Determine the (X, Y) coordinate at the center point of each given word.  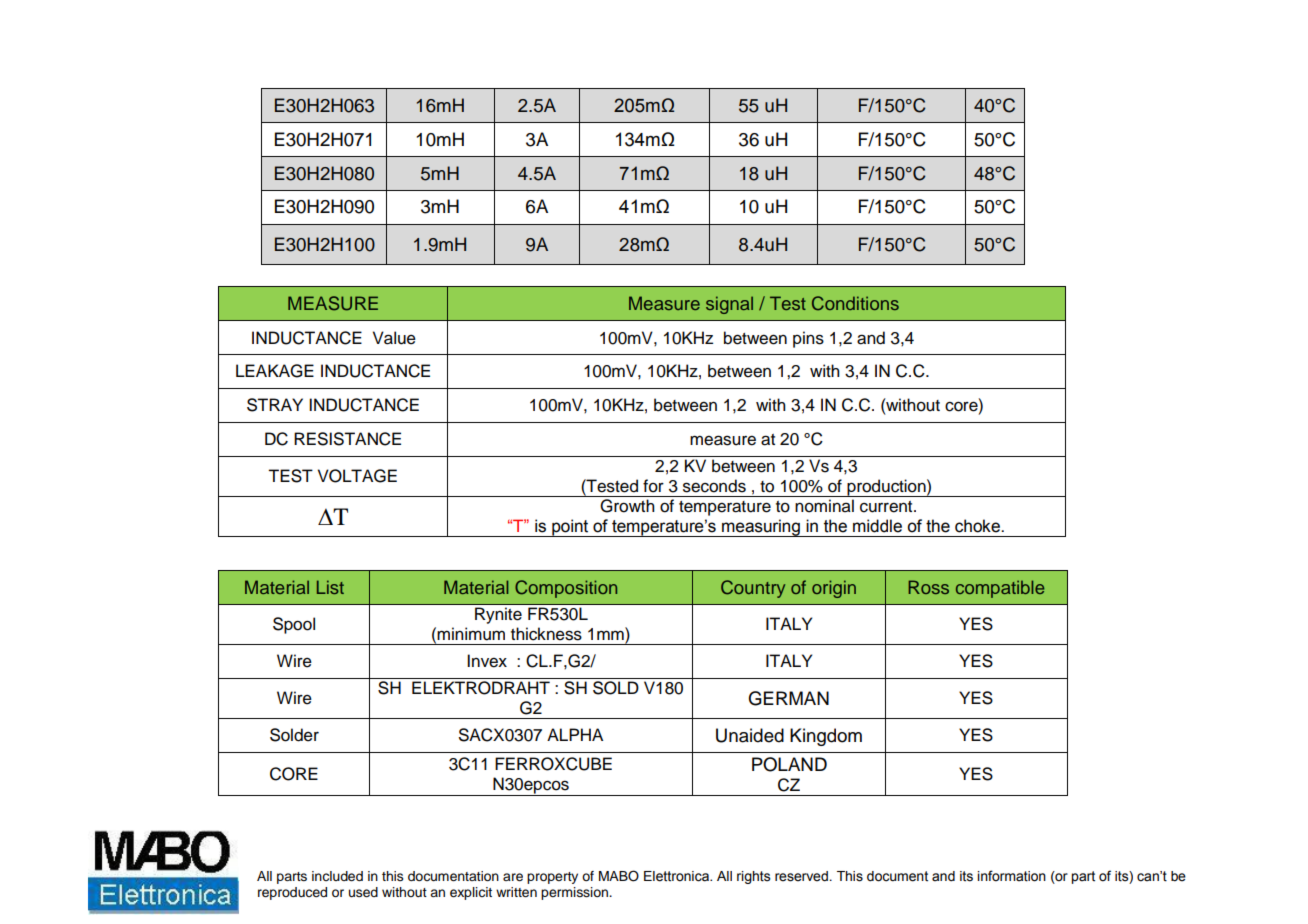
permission (575, 893)
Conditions (855, 303)
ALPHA (575, 734)
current (887, 507)
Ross (928, 587)
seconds (714, 486)
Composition (566, 589)
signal (729, 305)
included (337, 876)
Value (394, 338)
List (330, 587)
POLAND (789, 764)
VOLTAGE (357, 476)
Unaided (750, 735)
